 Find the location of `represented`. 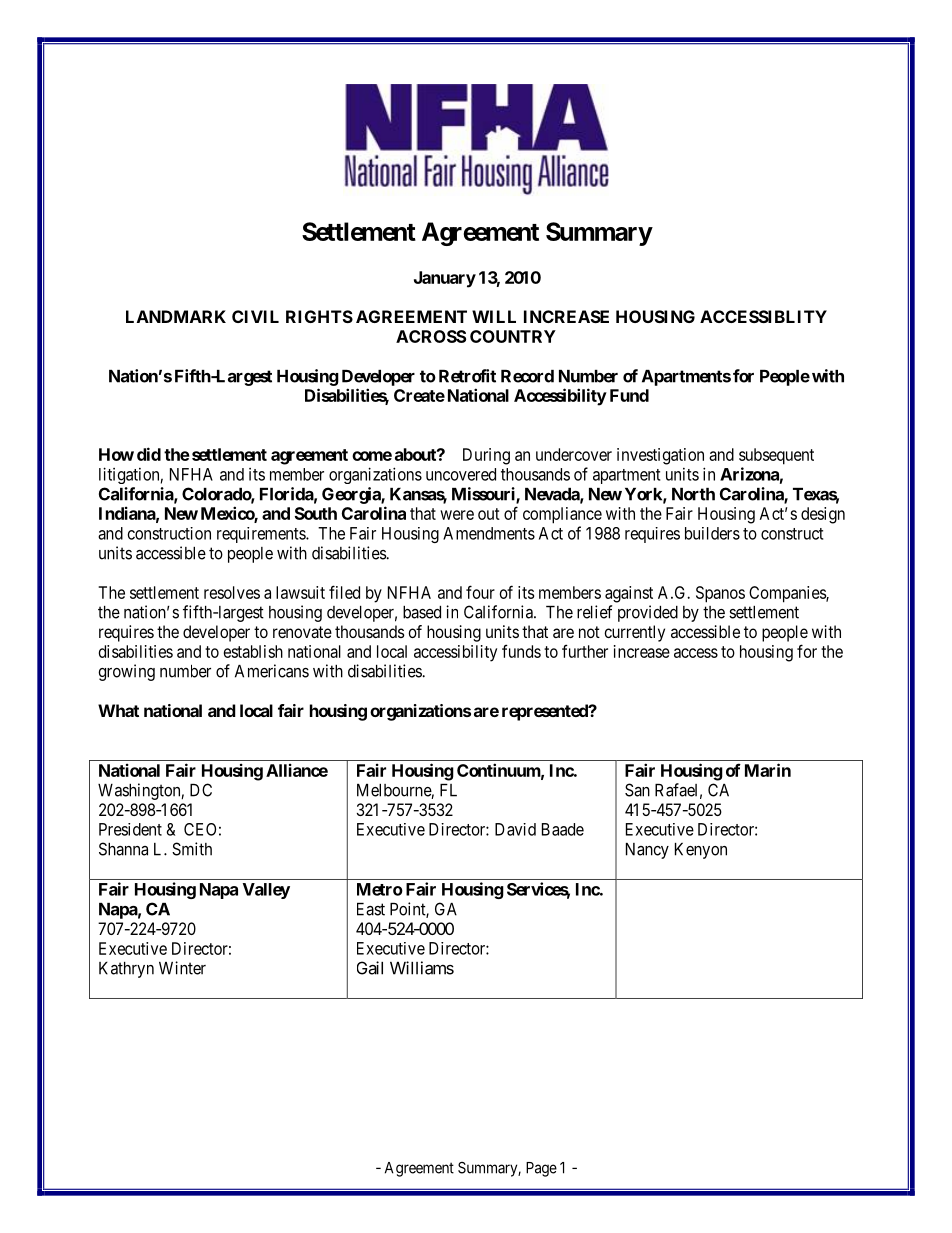

represented is located at coordinates (546, 712).
